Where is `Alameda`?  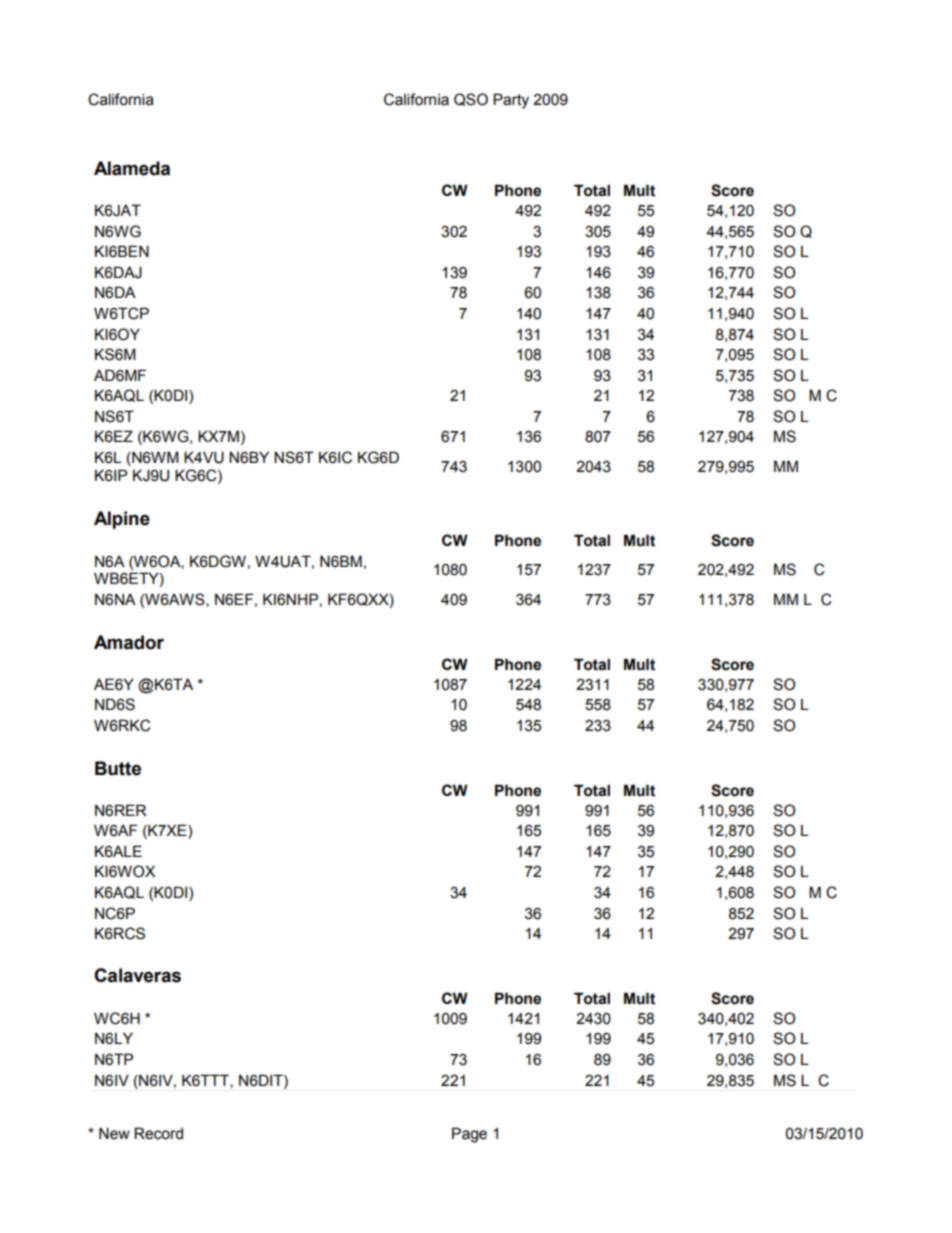
Alameda is located at coordinates (132, 168).
